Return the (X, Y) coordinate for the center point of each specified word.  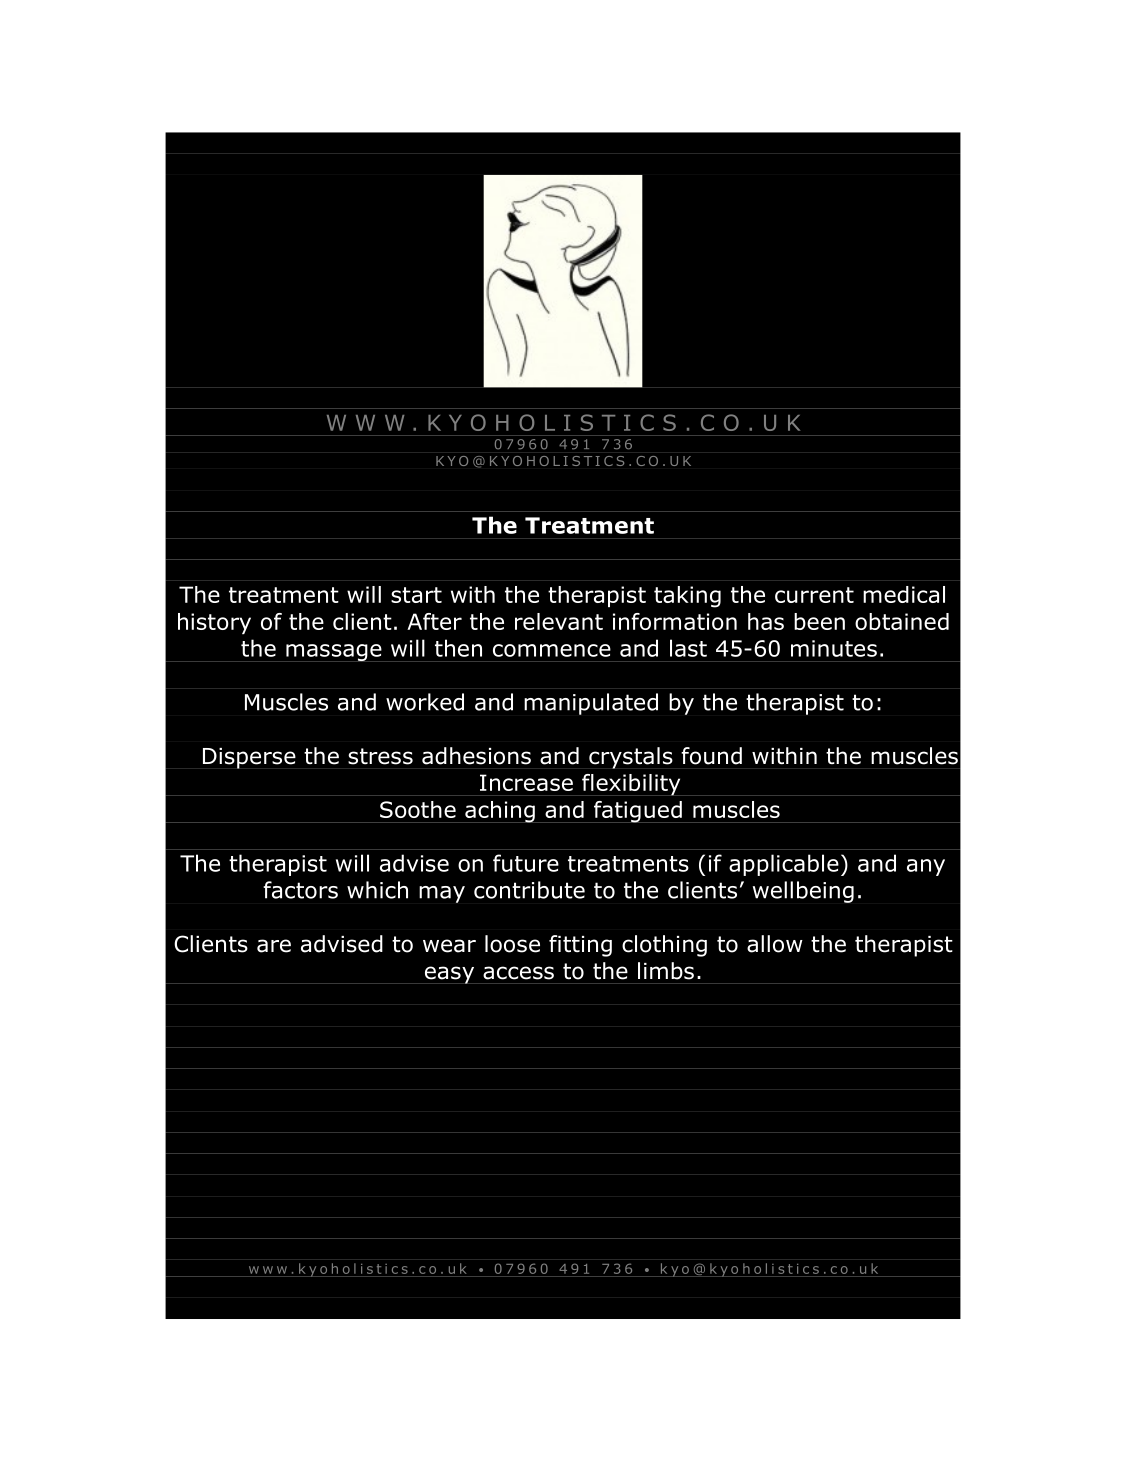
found (711, 756)
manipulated (591, 704)
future (526, 863)
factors (300, 890)
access (518, 973)
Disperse (249, 758)
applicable (784, 865)
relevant (559, 621)
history (214, 623)
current (814, 595)
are (274, 946)
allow (775, 944)
